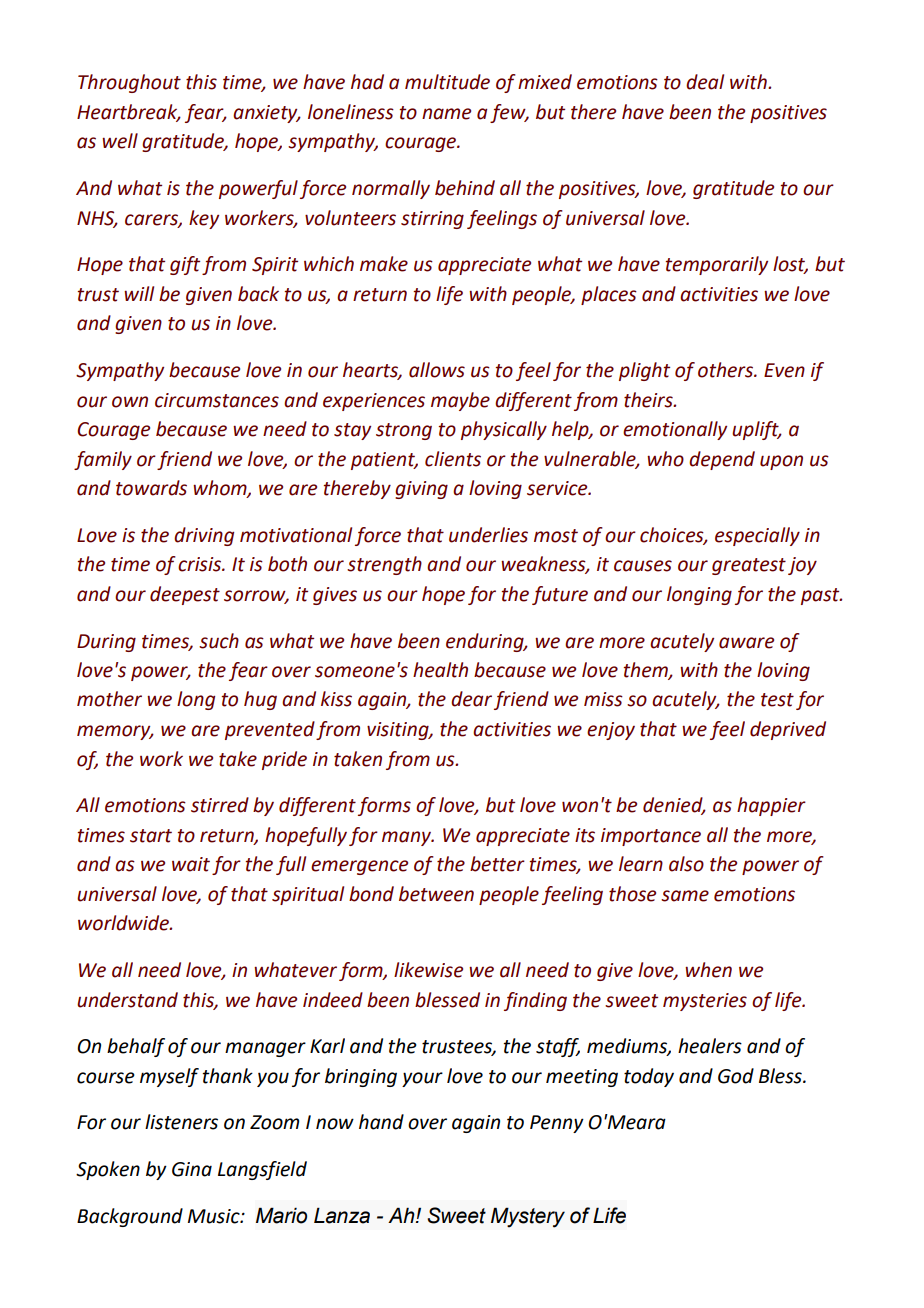 Image resolution: width=924 pixels, height=1308 pixels. I want to click on Gina, so click(192, 1169).
